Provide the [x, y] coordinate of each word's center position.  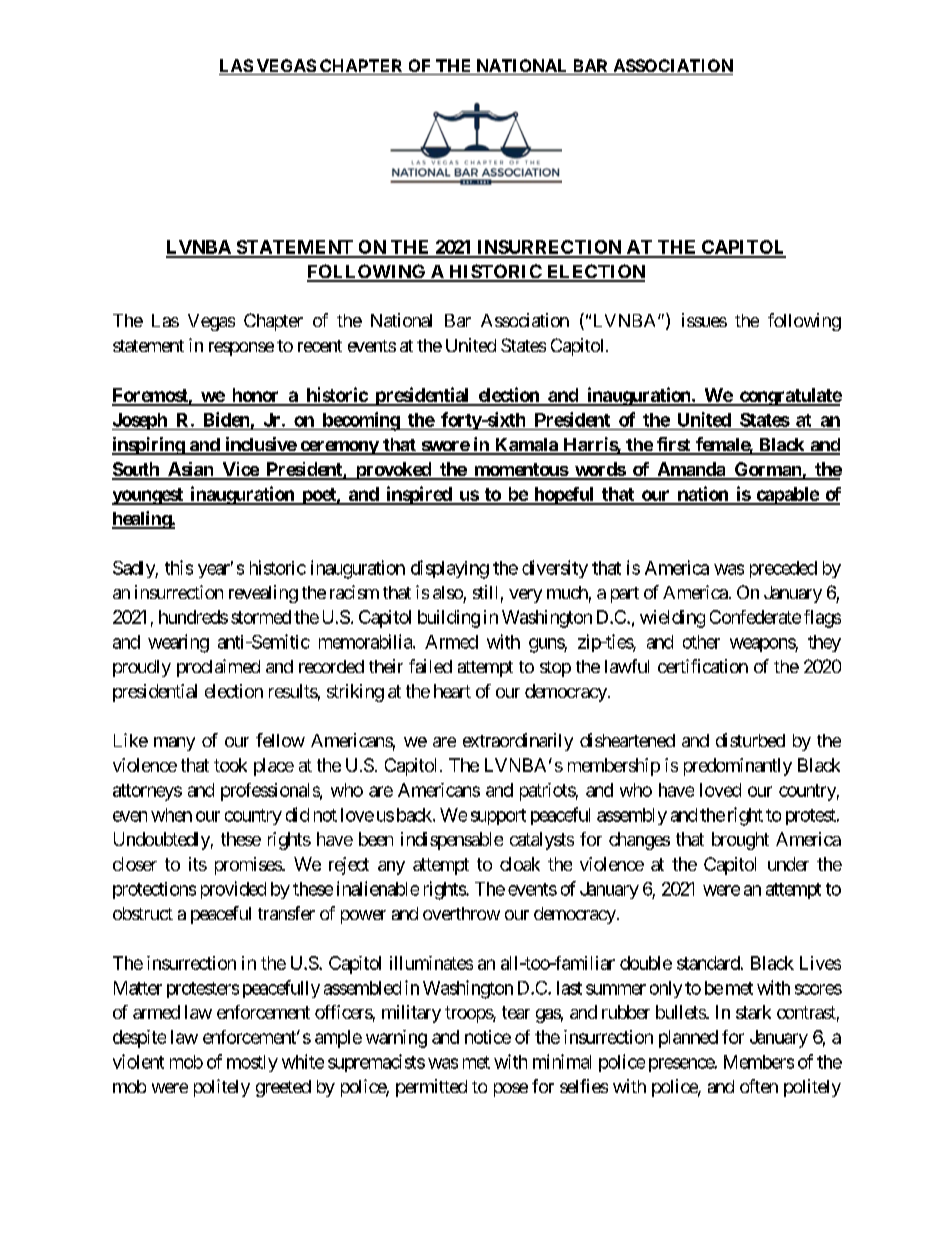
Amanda [691, 470]
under [788, 864]
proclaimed [218, 668]
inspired [418, 495]
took [230, 765]
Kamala [526, 446]
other [701, 642]
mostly [252, 1063]
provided [233, 890]
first [673, 445]
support [498, 817]
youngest [148, 496]
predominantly [738, 767]
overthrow [461, 913]
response [241, 349]
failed [430, 666]
